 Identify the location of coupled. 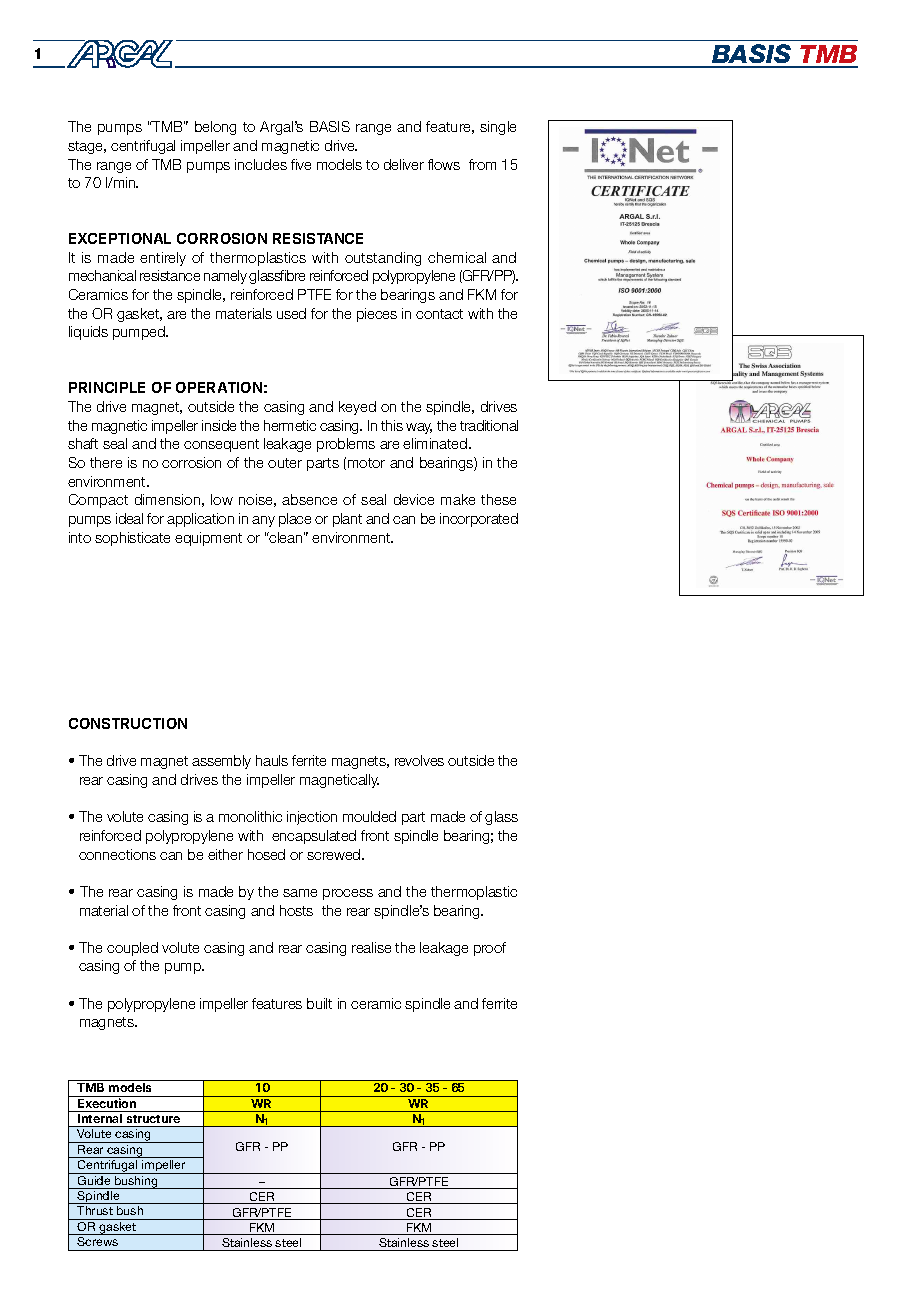
(132, 949).
